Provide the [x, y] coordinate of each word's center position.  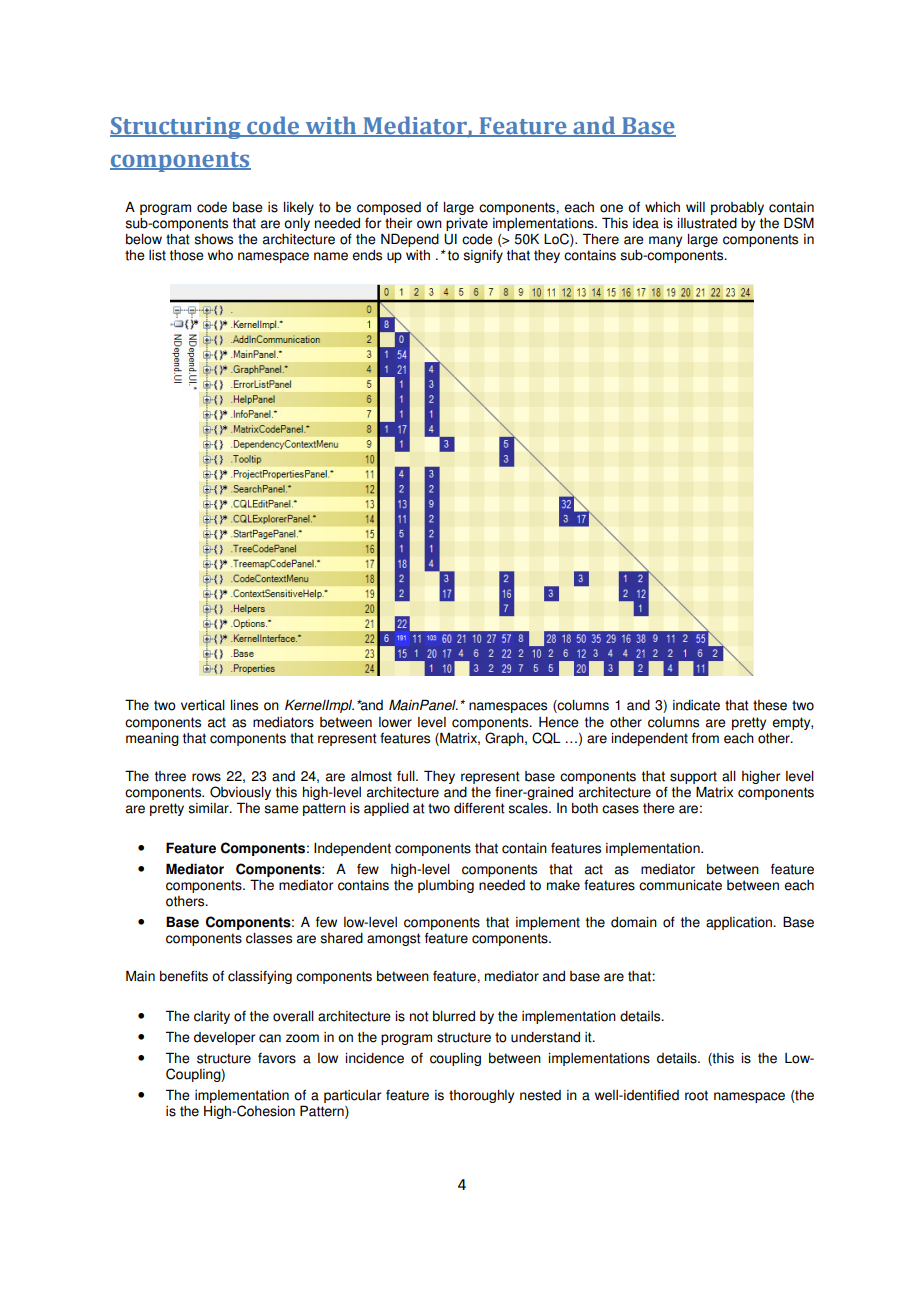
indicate [696, 705]
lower [395, 722]
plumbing [446, 886]
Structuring [176, 128]
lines [244, 705]
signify [483, 256]
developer [224, 1038]
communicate [680, 885]
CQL [546, 738]
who [220, 255]
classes [269, 938]
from [705, 738]
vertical [203, 705]
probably [737, 208]
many [665, 241]
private [467, 224]
